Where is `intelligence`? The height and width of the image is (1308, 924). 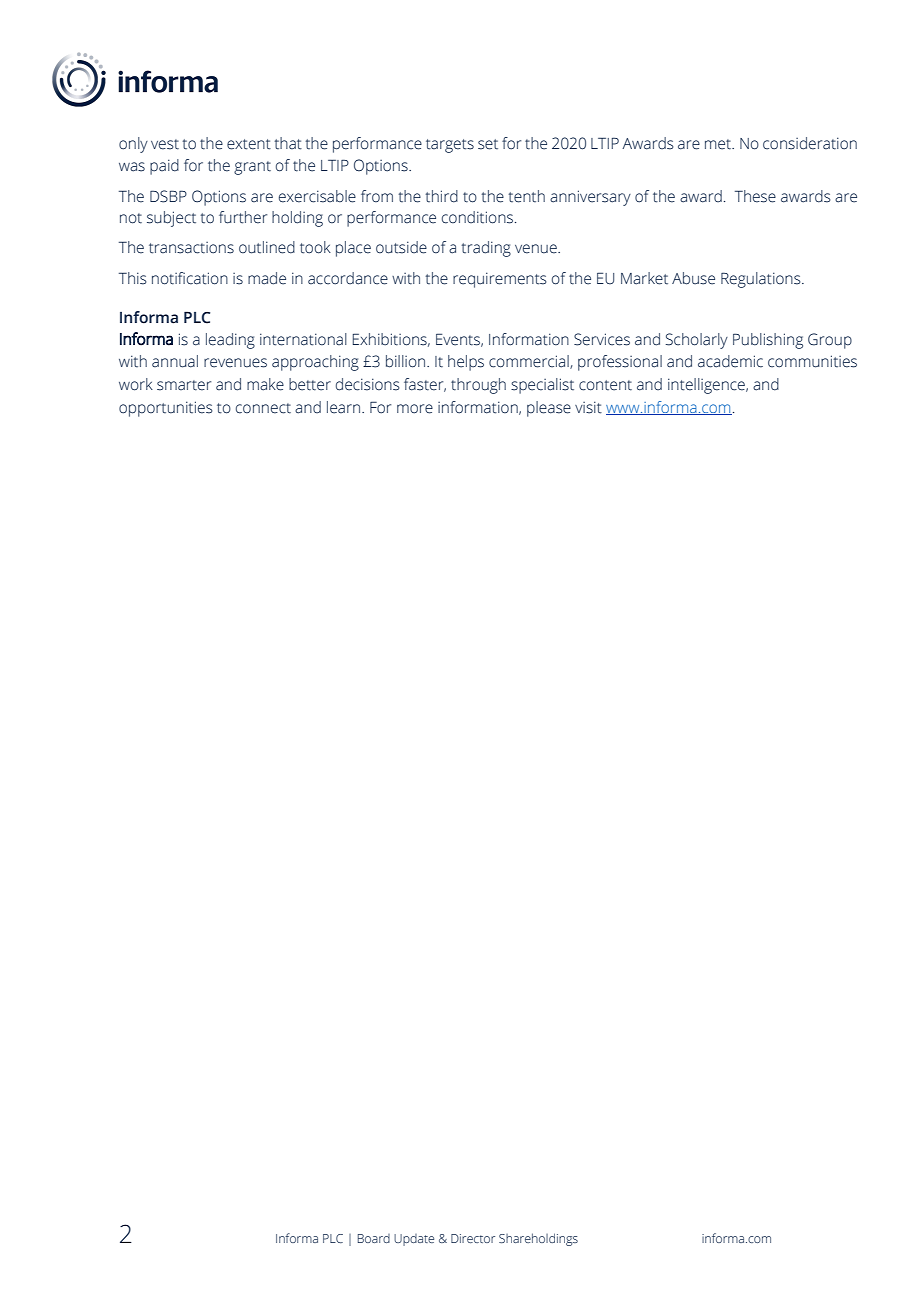
intelligence is located at coordinates (707, 386).
